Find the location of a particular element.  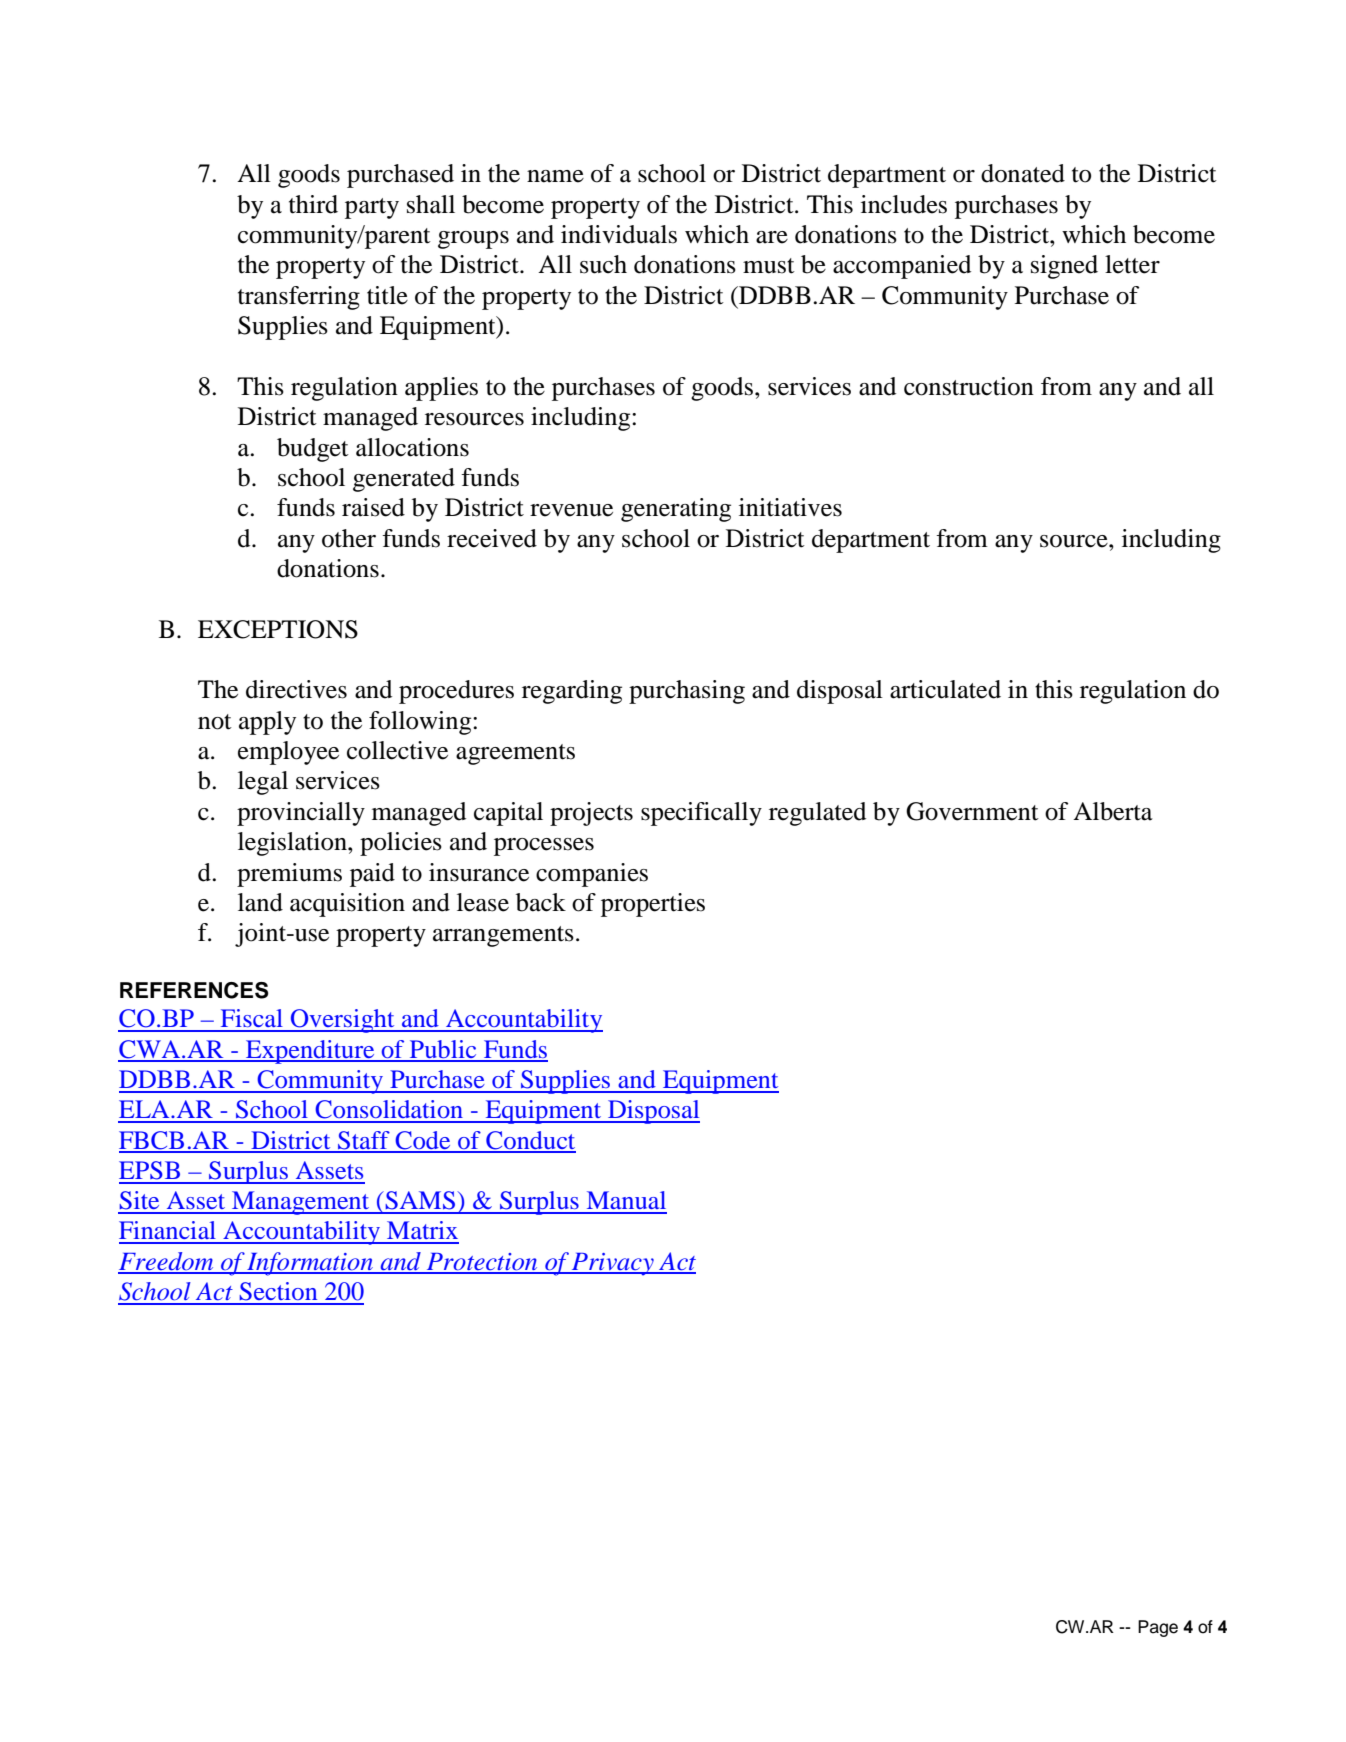

Page is located at coordinates (1158, 1628).
